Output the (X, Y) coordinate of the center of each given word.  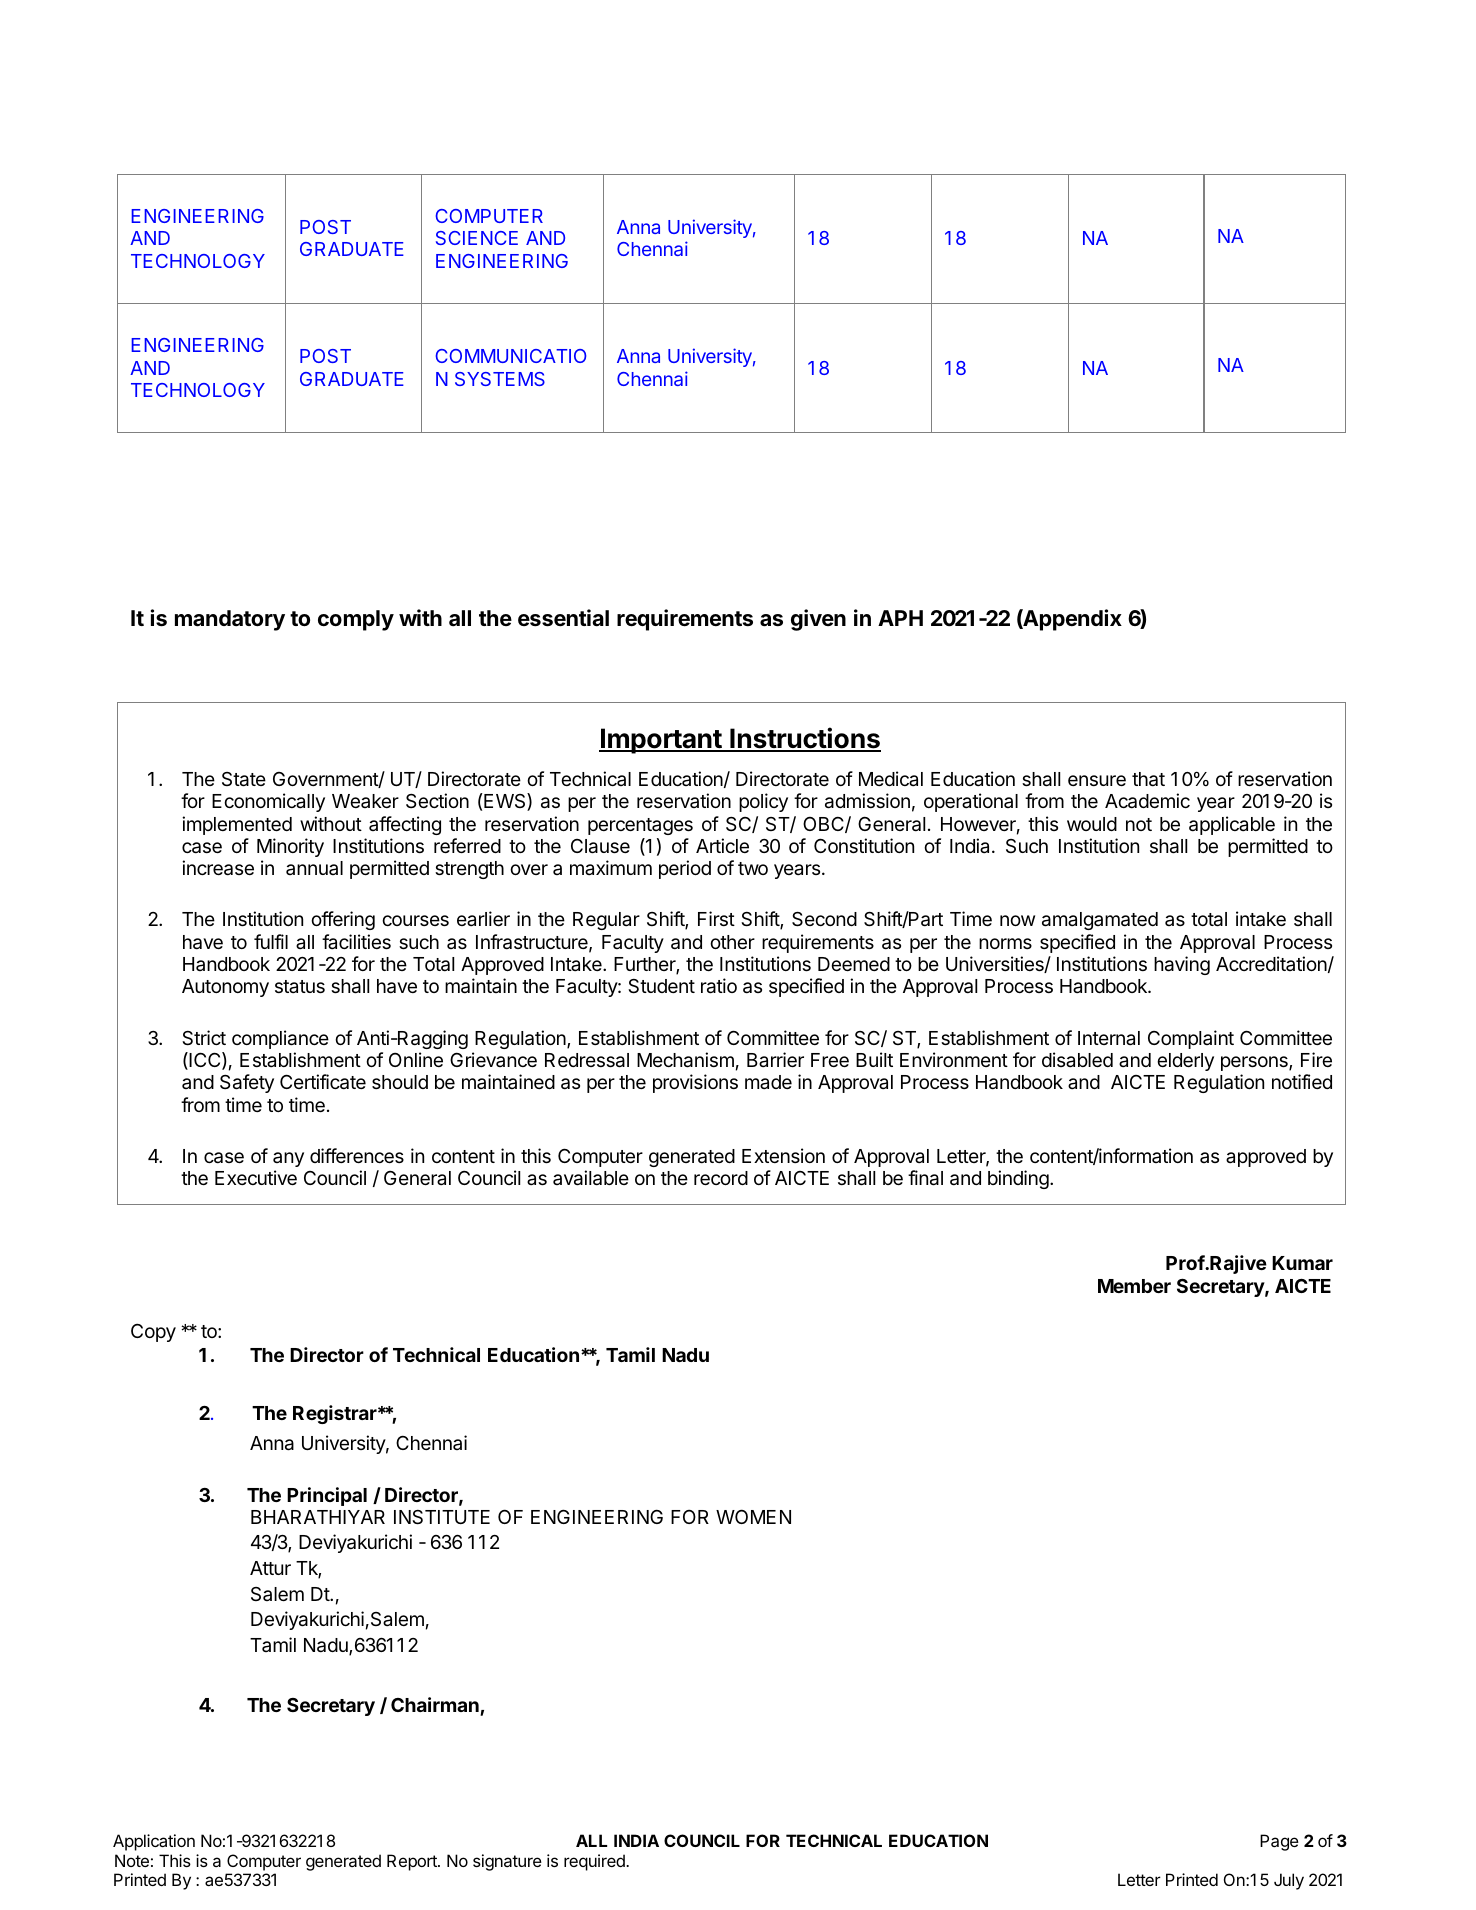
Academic (1147, 801)
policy (763, 802)
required (595, 1862)
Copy (153, 1332)
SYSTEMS (500, 379)
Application (154, 1842)
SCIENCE (477, 238)
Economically (268, 802)
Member (1134, 1286)
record (721, 1178)
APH (900, 618)
